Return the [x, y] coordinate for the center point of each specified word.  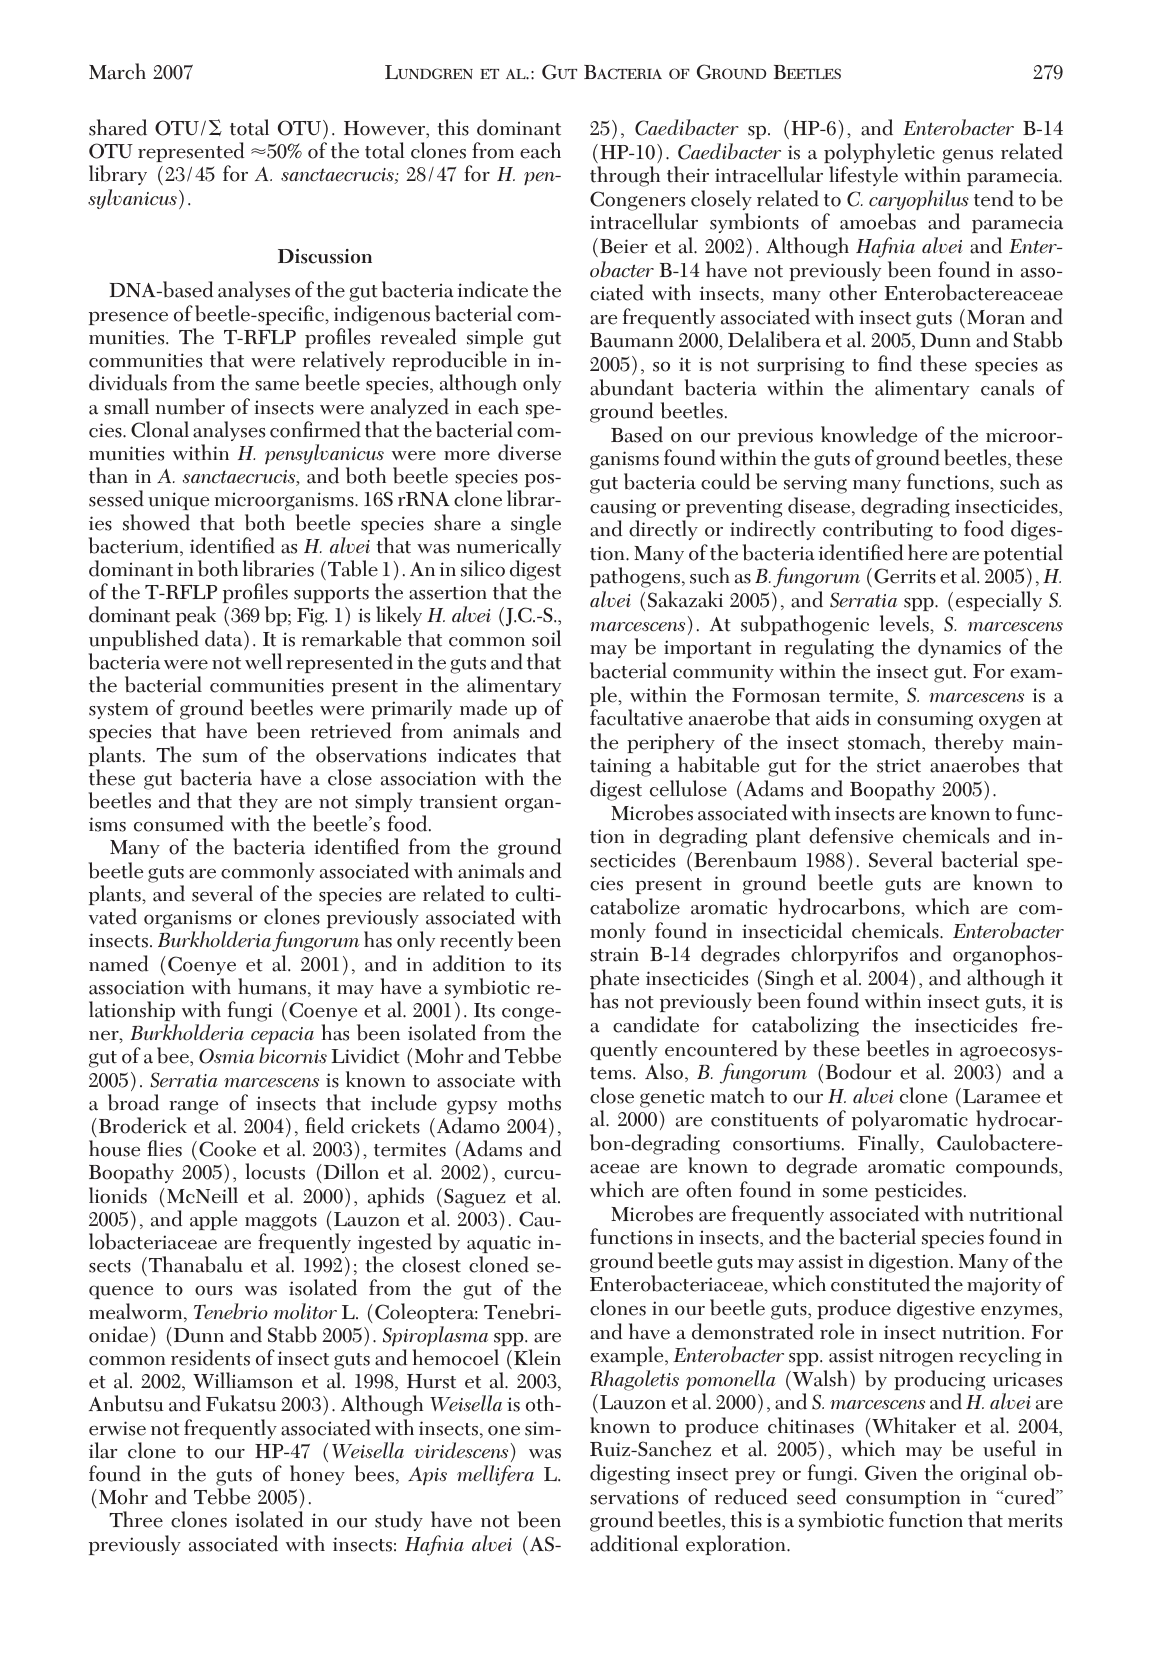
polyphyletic [879, 153]
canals [1007, 387]
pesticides [918, 1191]
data [225, 638]
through [625, 176]
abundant [632, 387]
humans [273, 987]
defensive [851, 835]
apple [213, 1220]
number [190, 406]
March [117, 71]
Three [136, 1519]
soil [546, 638]
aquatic [499, 1244]
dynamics [959, 648]
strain [614, 954]
